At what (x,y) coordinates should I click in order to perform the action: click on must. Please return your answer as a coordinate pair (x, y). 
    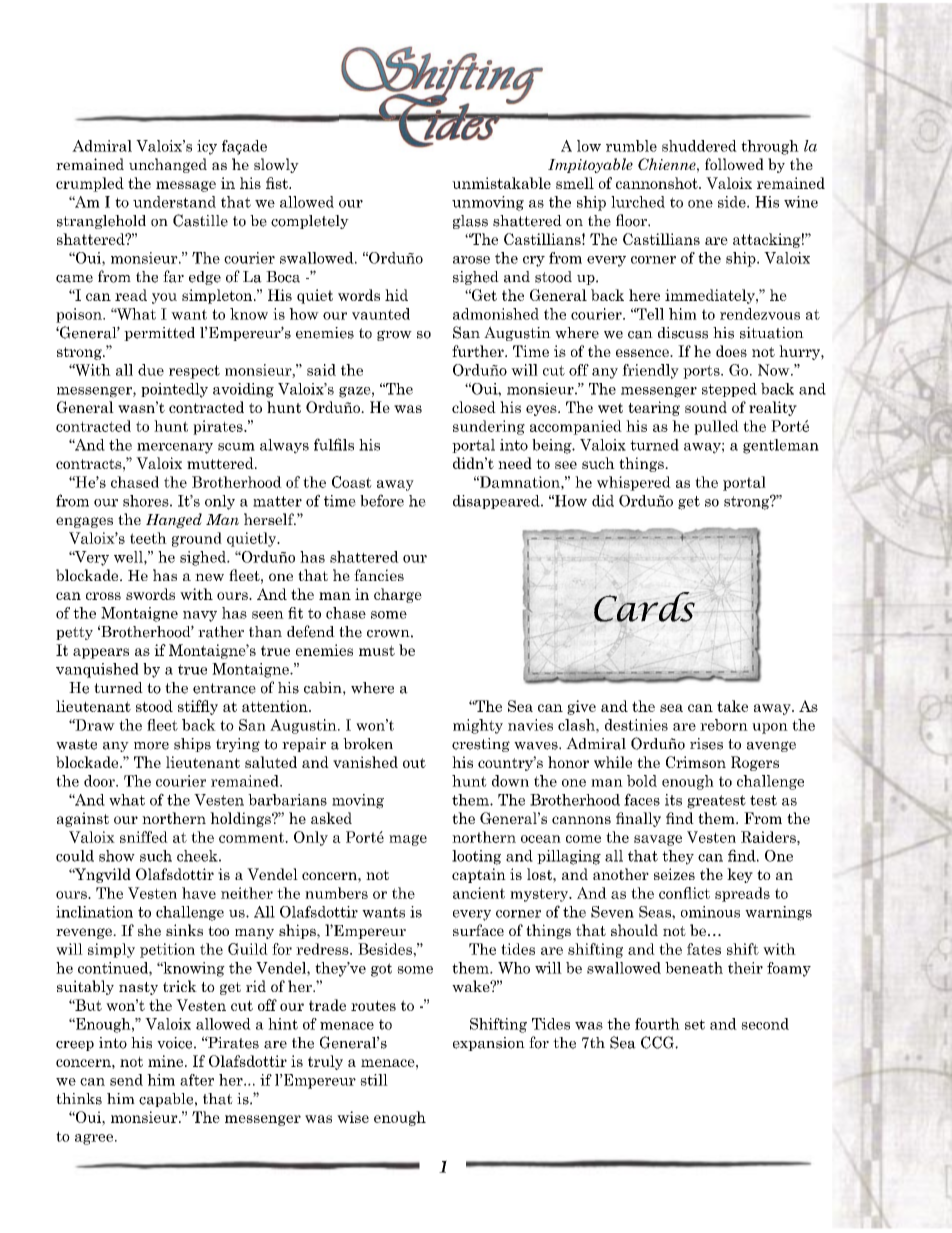
    Looking at the image, I should click on (377, 650).
